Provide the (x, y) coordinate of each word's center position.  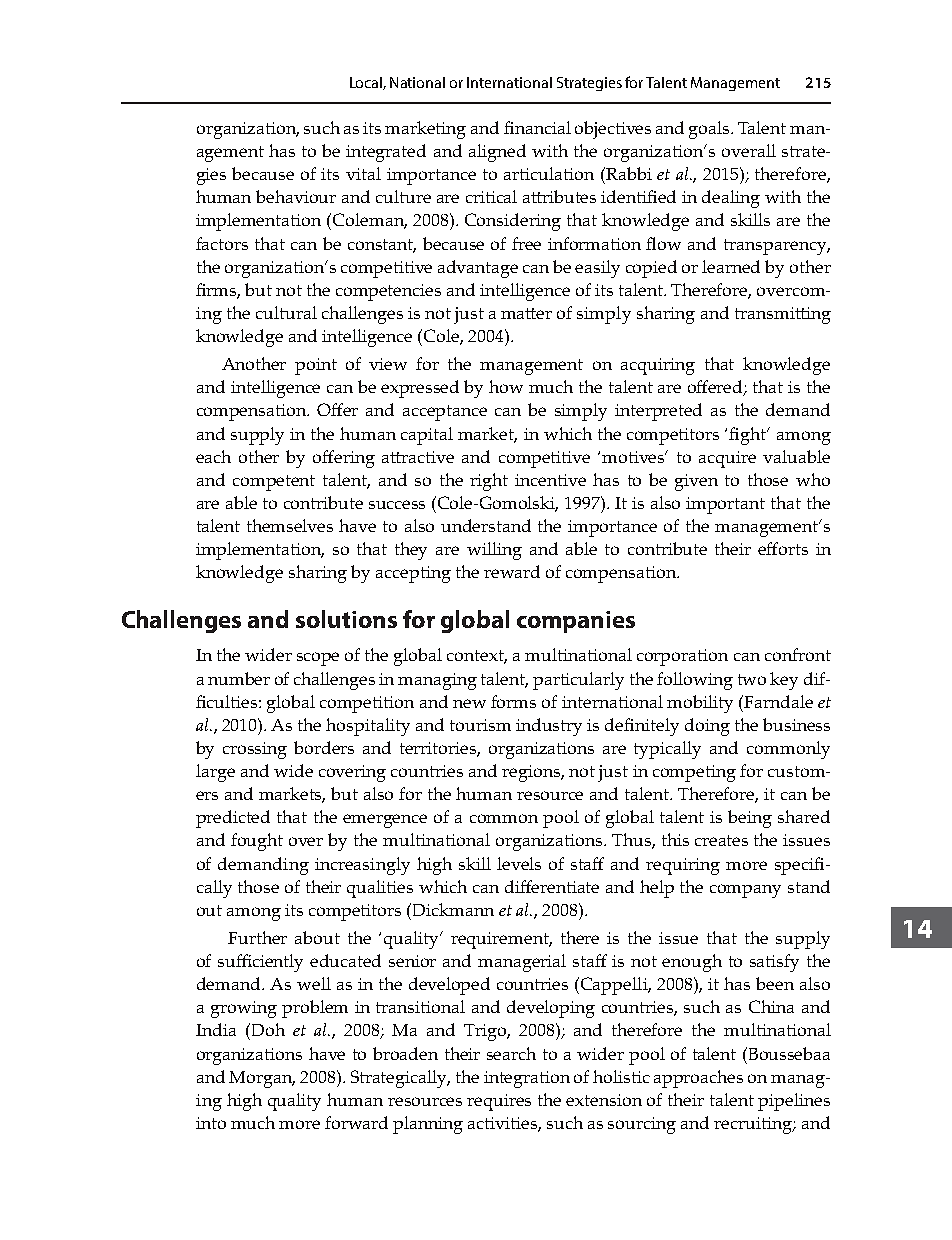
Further (257, 937)
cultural (286, 312)
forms (513, 701)
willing (494, 551)
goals (711, 130)
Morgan (262, 1079)
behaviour (296, 196)
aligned (497, 153)
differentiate (552, 886)
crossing (255, 750)
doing (707, 727)
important (725, 505)
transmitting (783, 315)
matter (526, 313)
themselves (290, 525)
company (745, 891)
